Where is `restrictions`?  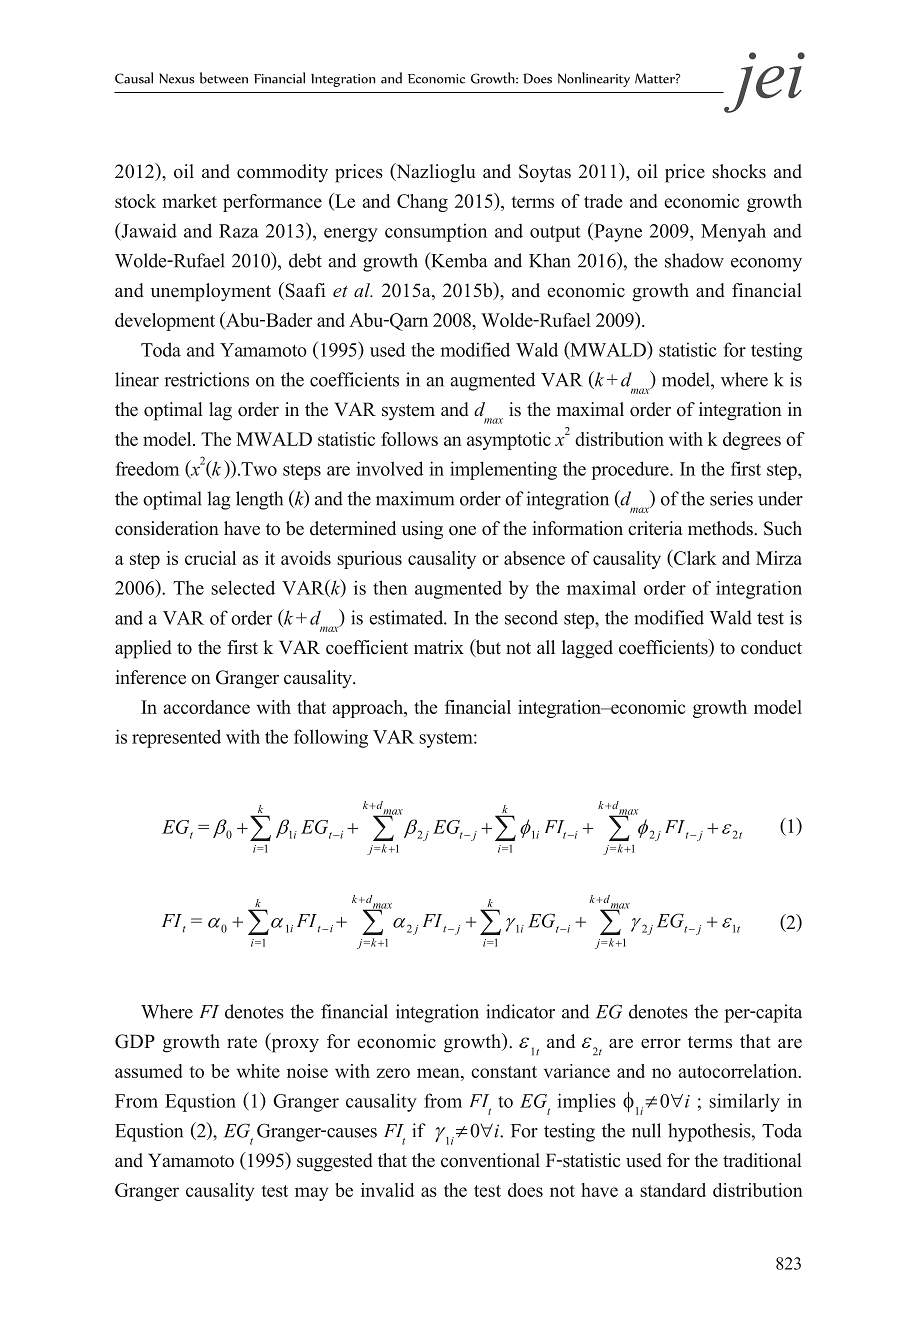 restrictions is located at coordinates (206, 379).
